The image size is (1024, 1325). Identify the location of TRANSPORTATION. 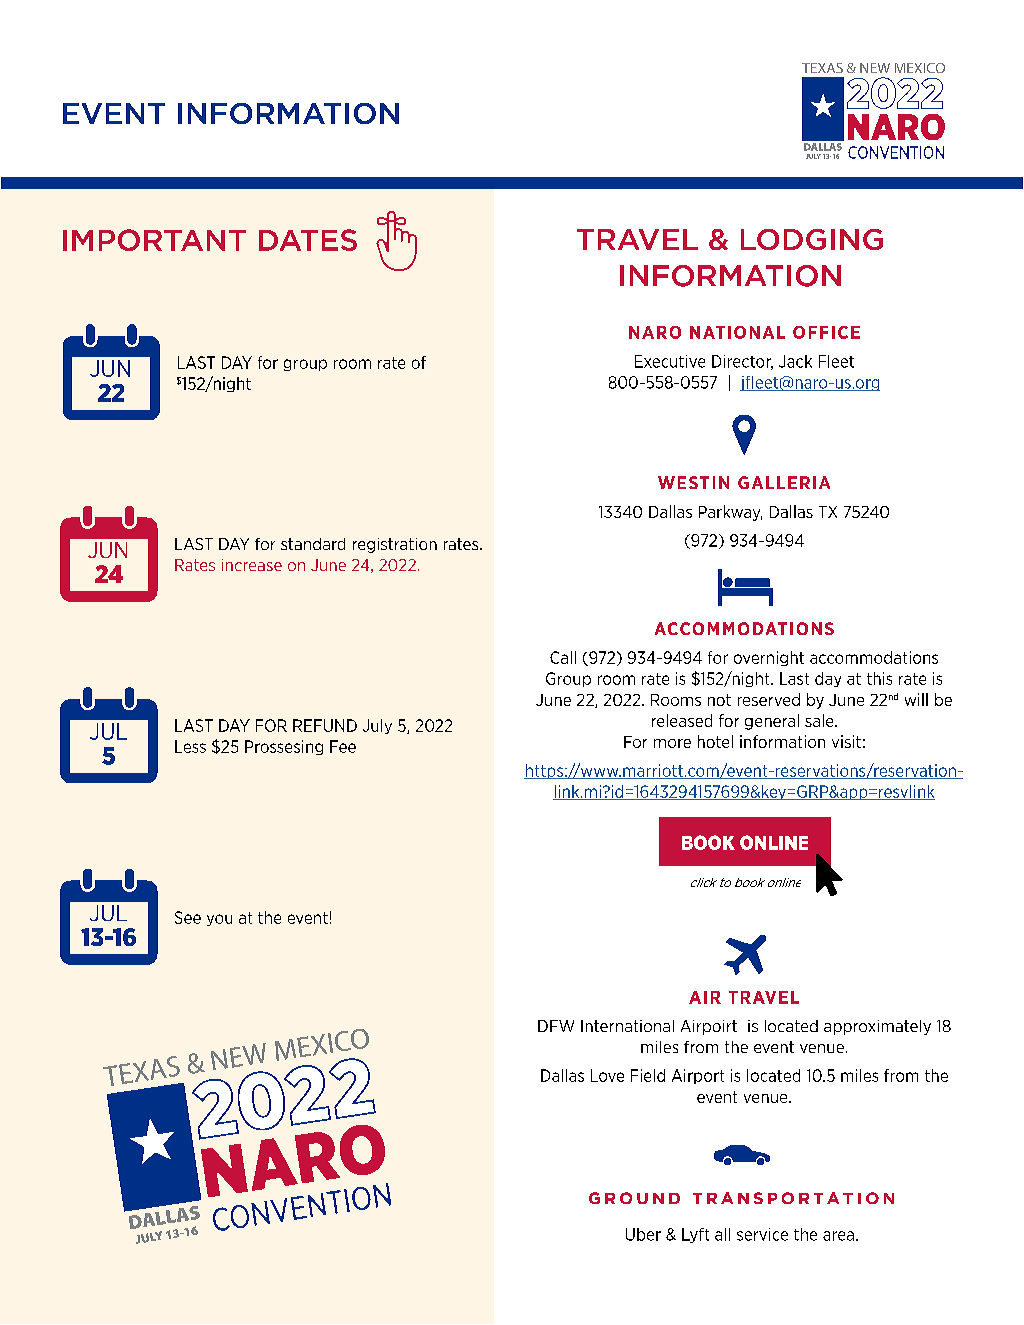
(793, 1198).
